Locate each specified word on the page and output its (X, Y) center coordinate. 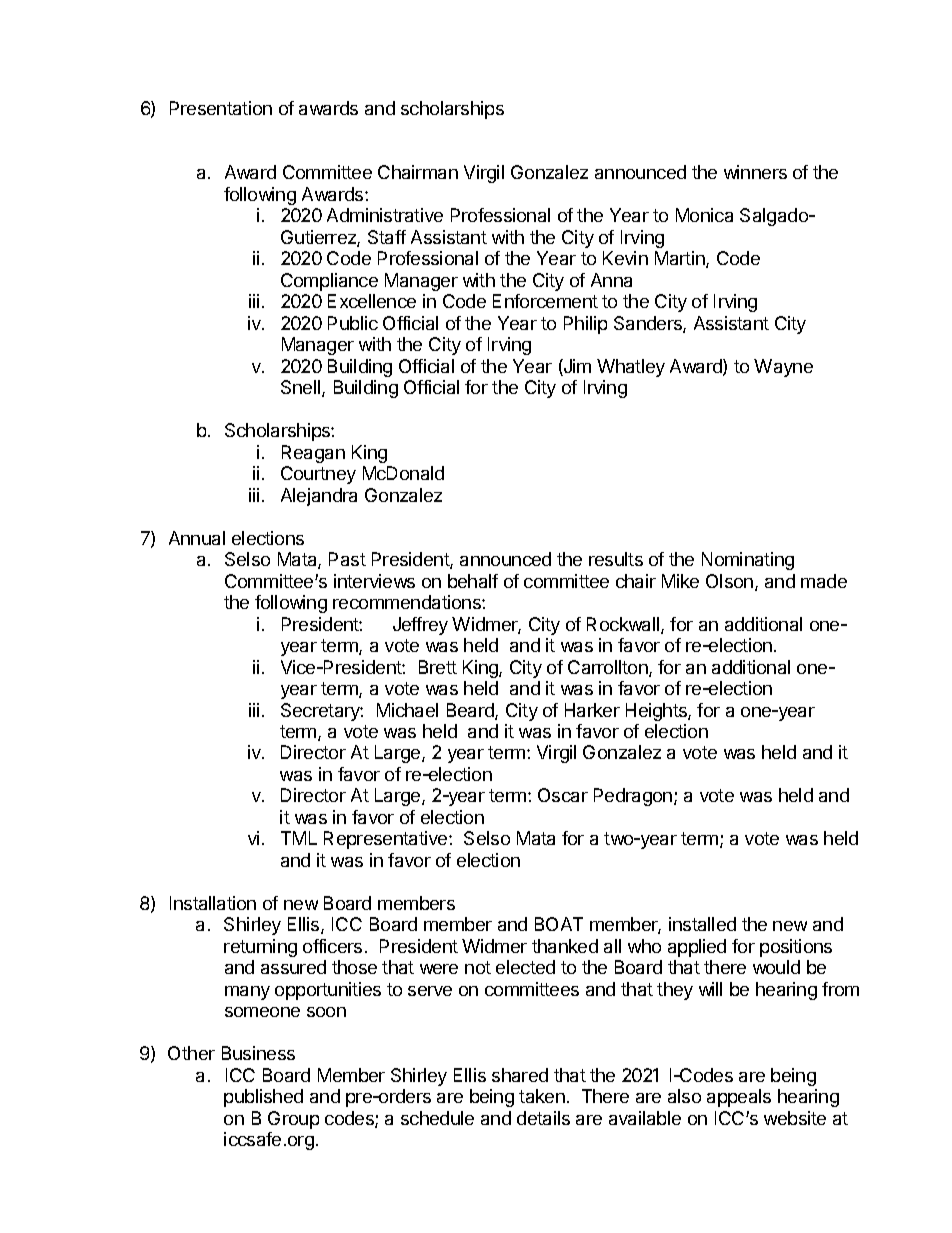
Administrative (385, 215)
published (263, 1098)
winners (755, 172)
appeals (739, 1098)
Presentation (221, 108)
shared (520, 1075)
